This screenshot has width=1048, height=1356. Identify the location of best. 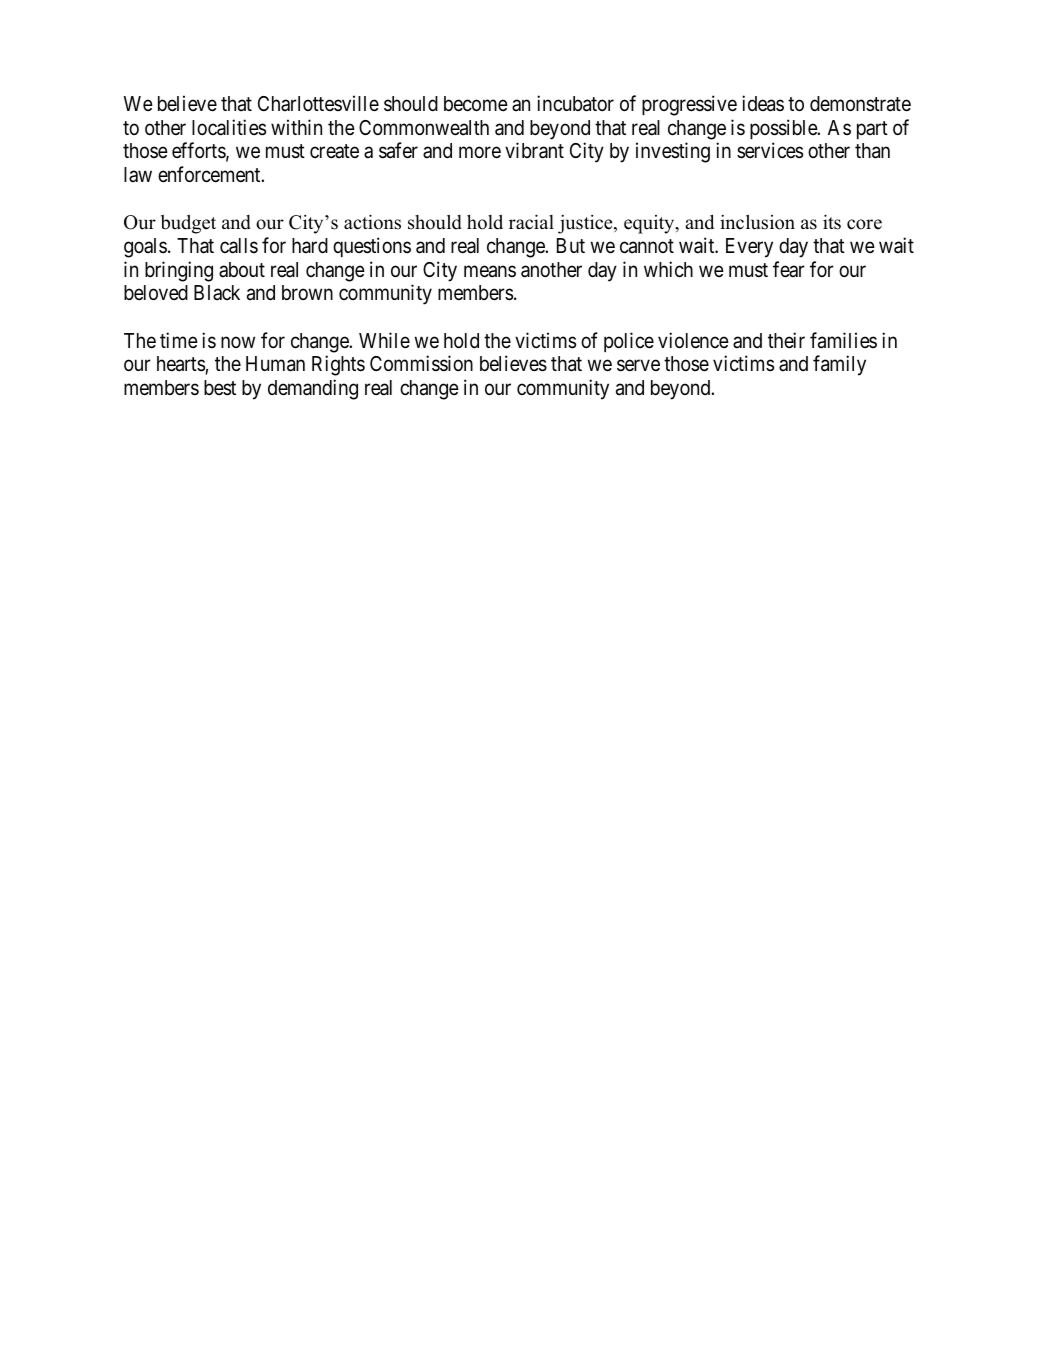
(220, 388).
